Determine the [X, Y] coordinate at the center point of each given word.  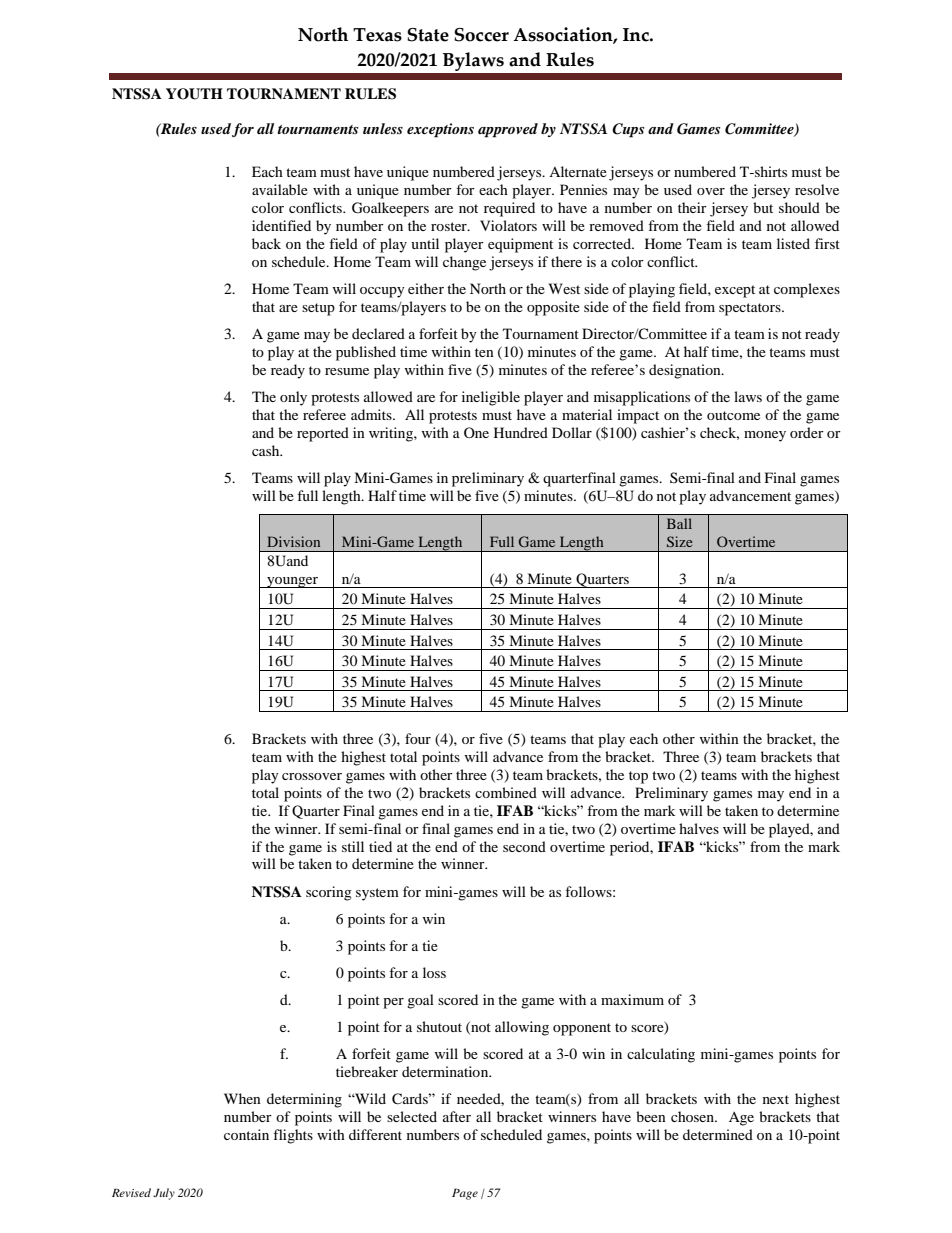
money [765, 436]
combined [506, 792]
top [638, 777]
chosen [694, 1116]
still [353, 846]
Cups [628, 130]
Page [465, 1194]
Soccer [481, 35]
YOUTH [194, 94]
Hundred [521, 432]
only [293, 398]
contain [246, 1134]
